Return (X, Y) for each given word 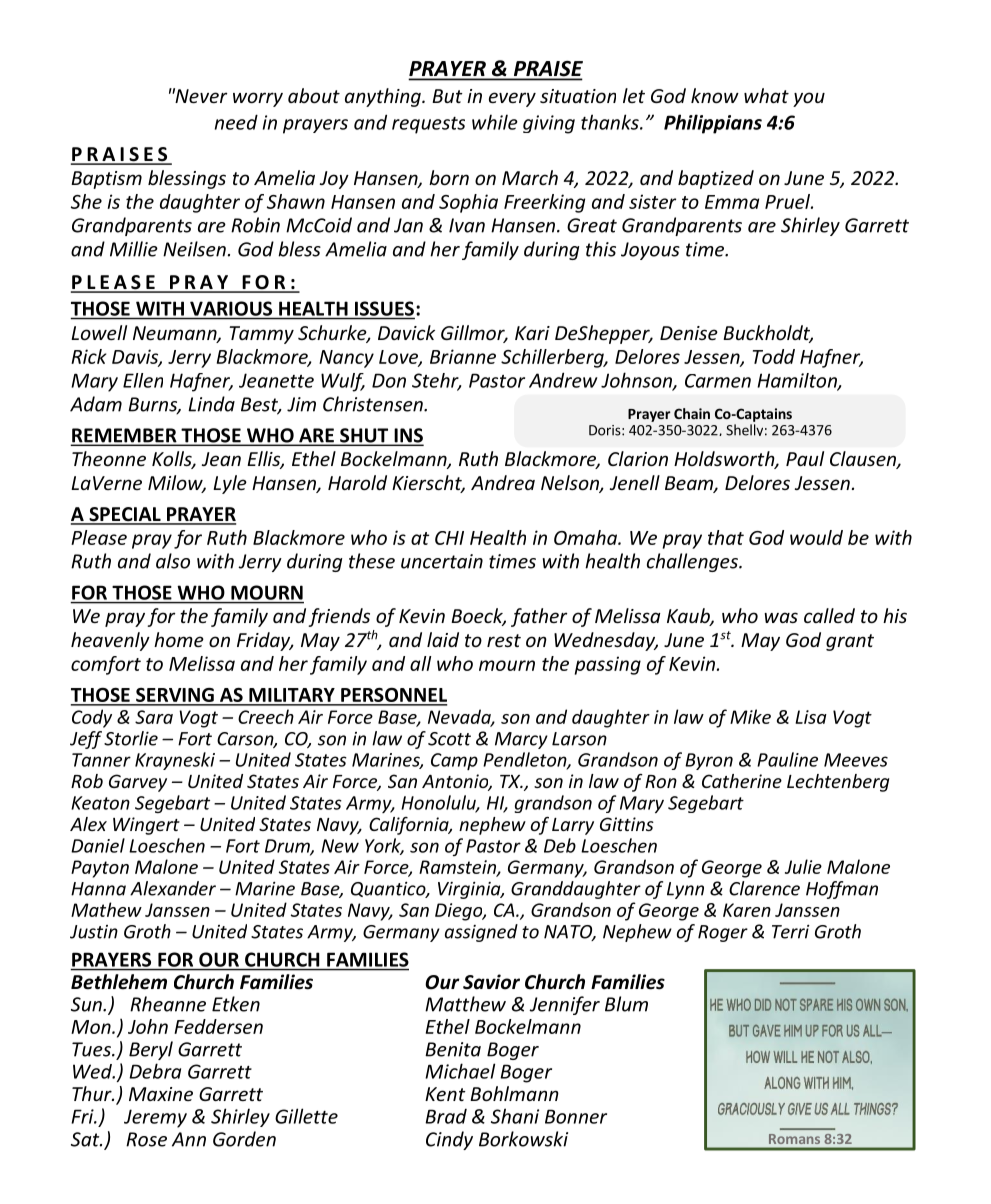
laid (443, 639)
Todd (774, 356)
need (236, 122)
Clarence (764, 888)
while (495, 122)
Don (389, 380)
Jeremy (155, 1118)
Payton (100, 869)
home (179, 639)
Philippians (713, 124)
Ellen (143, 380)
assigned (481, 933)
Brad (446, 1116)
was (781, 617)
